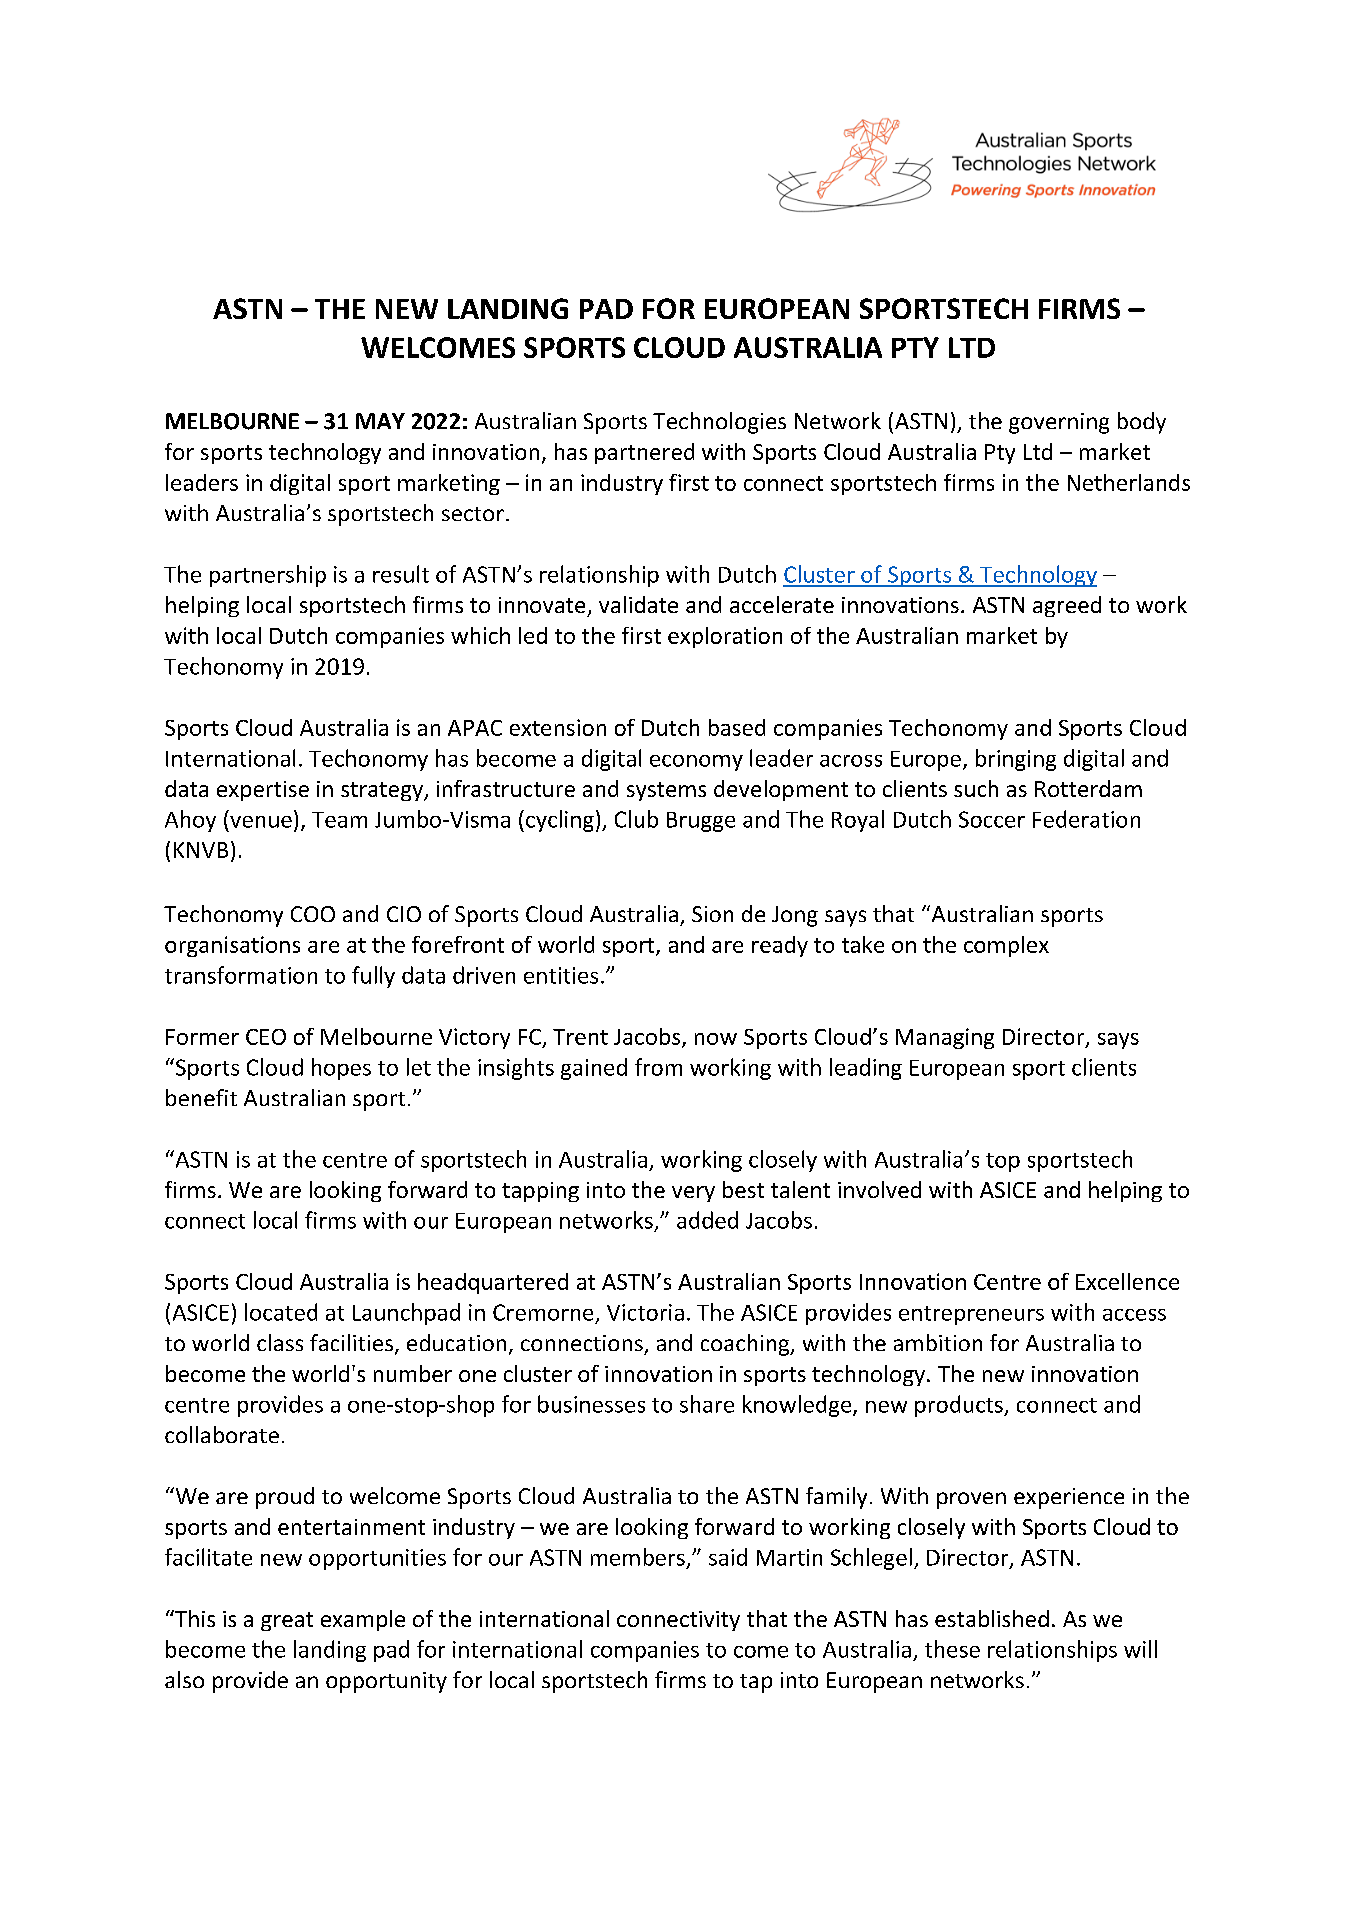 The height and width of the screenshot is (1921, 1357). What do you see at coordinates (1059, 423) in the screenshot?
I see `governing` at bounding box center [1059, 423].
